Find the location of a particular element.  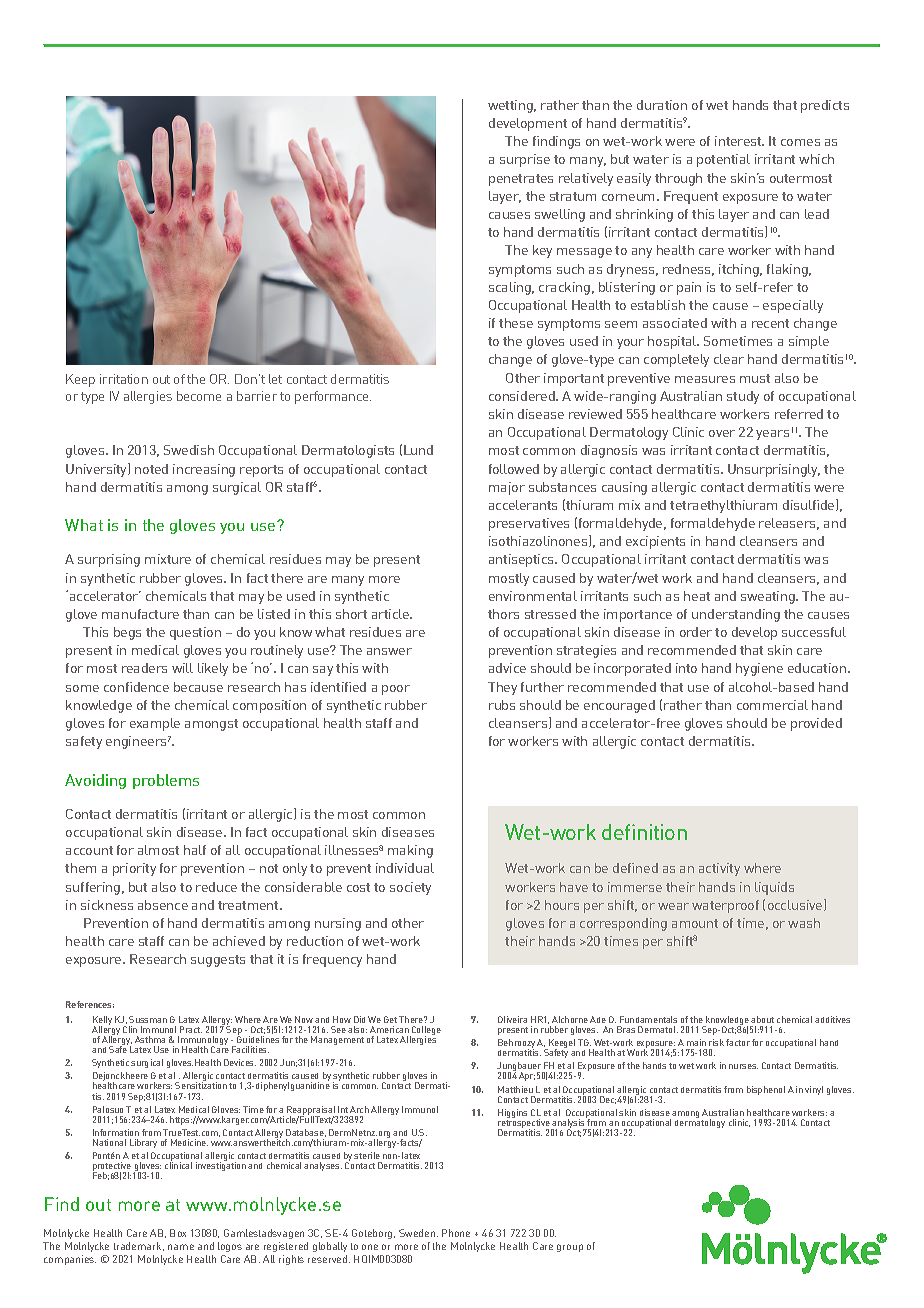

activity is located at coordinates (719, 869).
